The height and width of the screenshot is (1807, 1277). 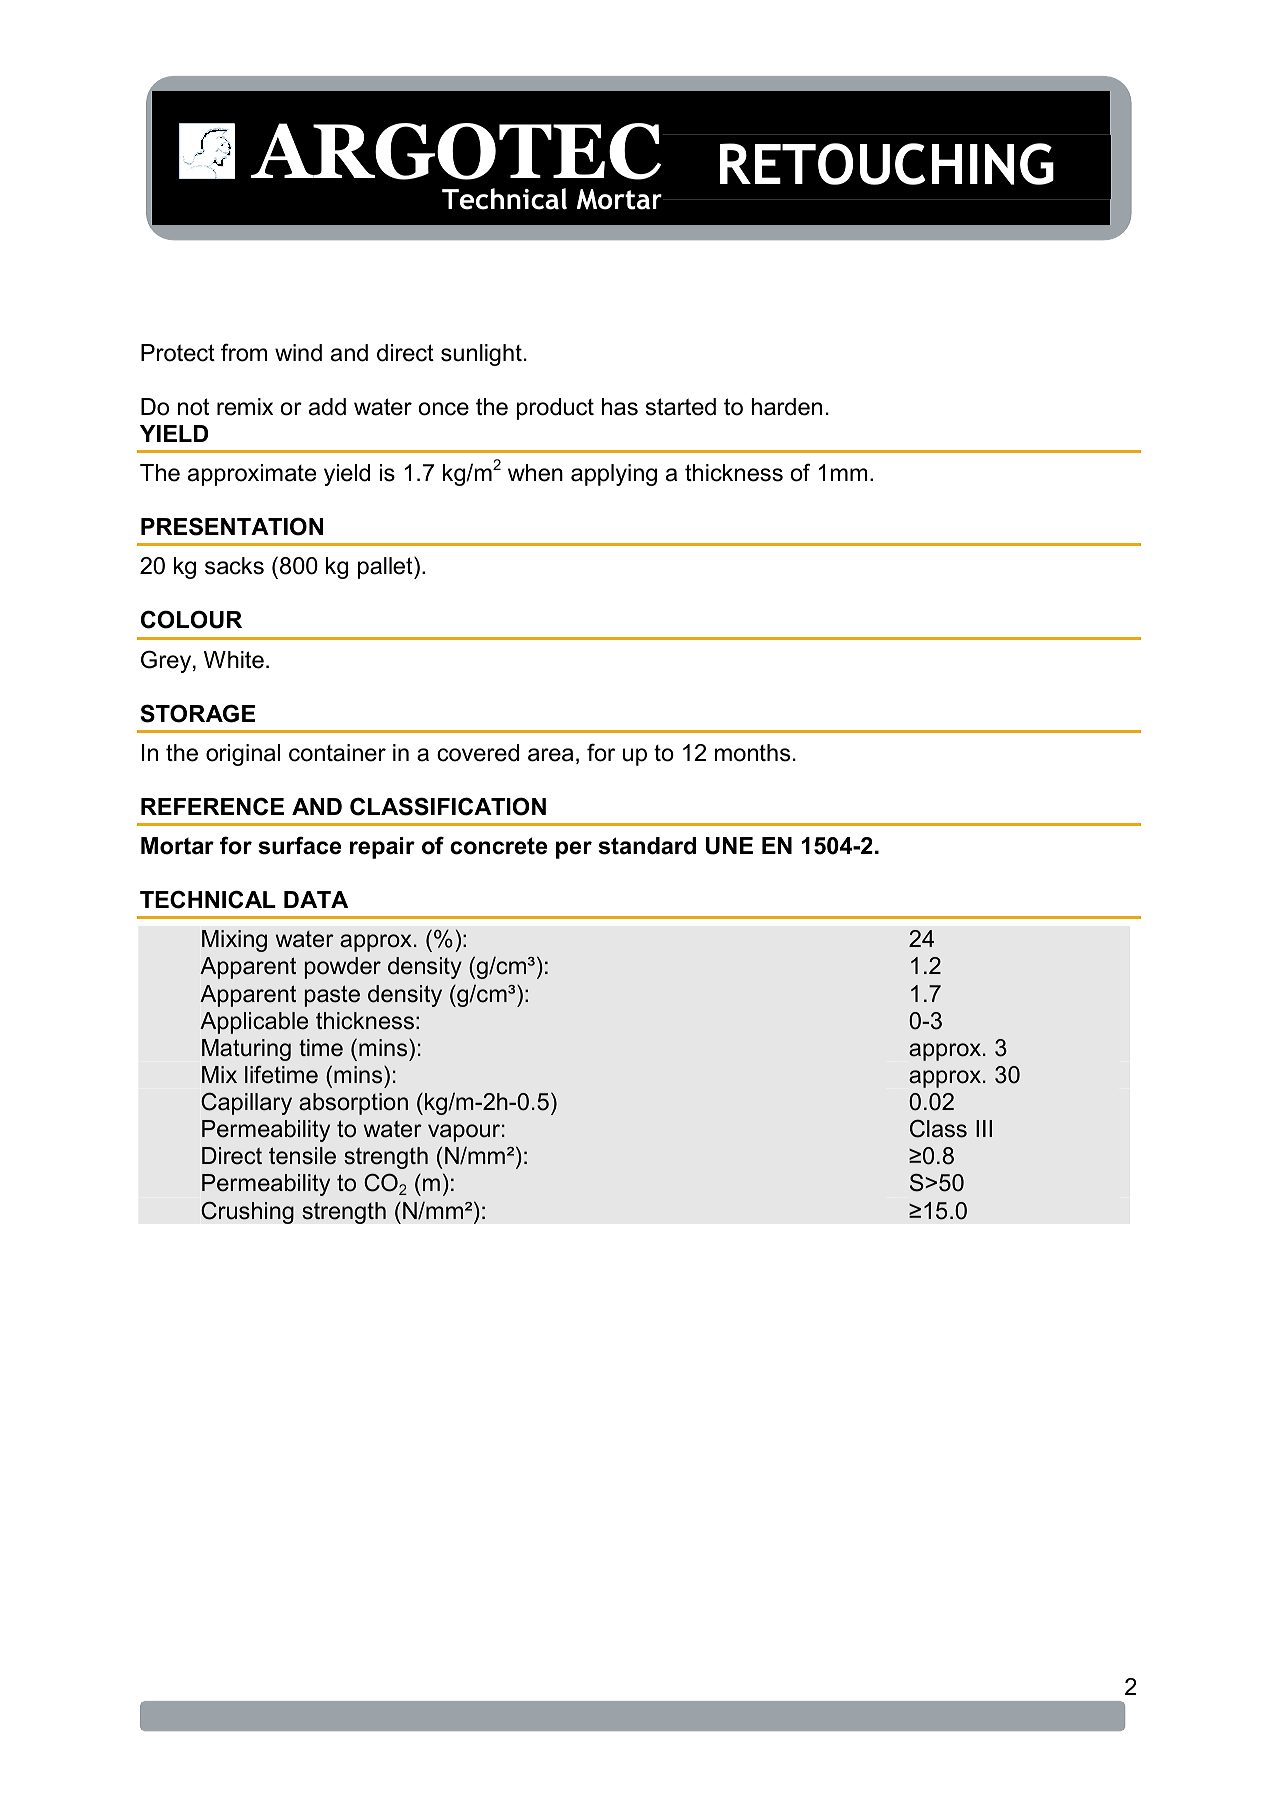 I want to click on remix, so click(x=245, y=407).
